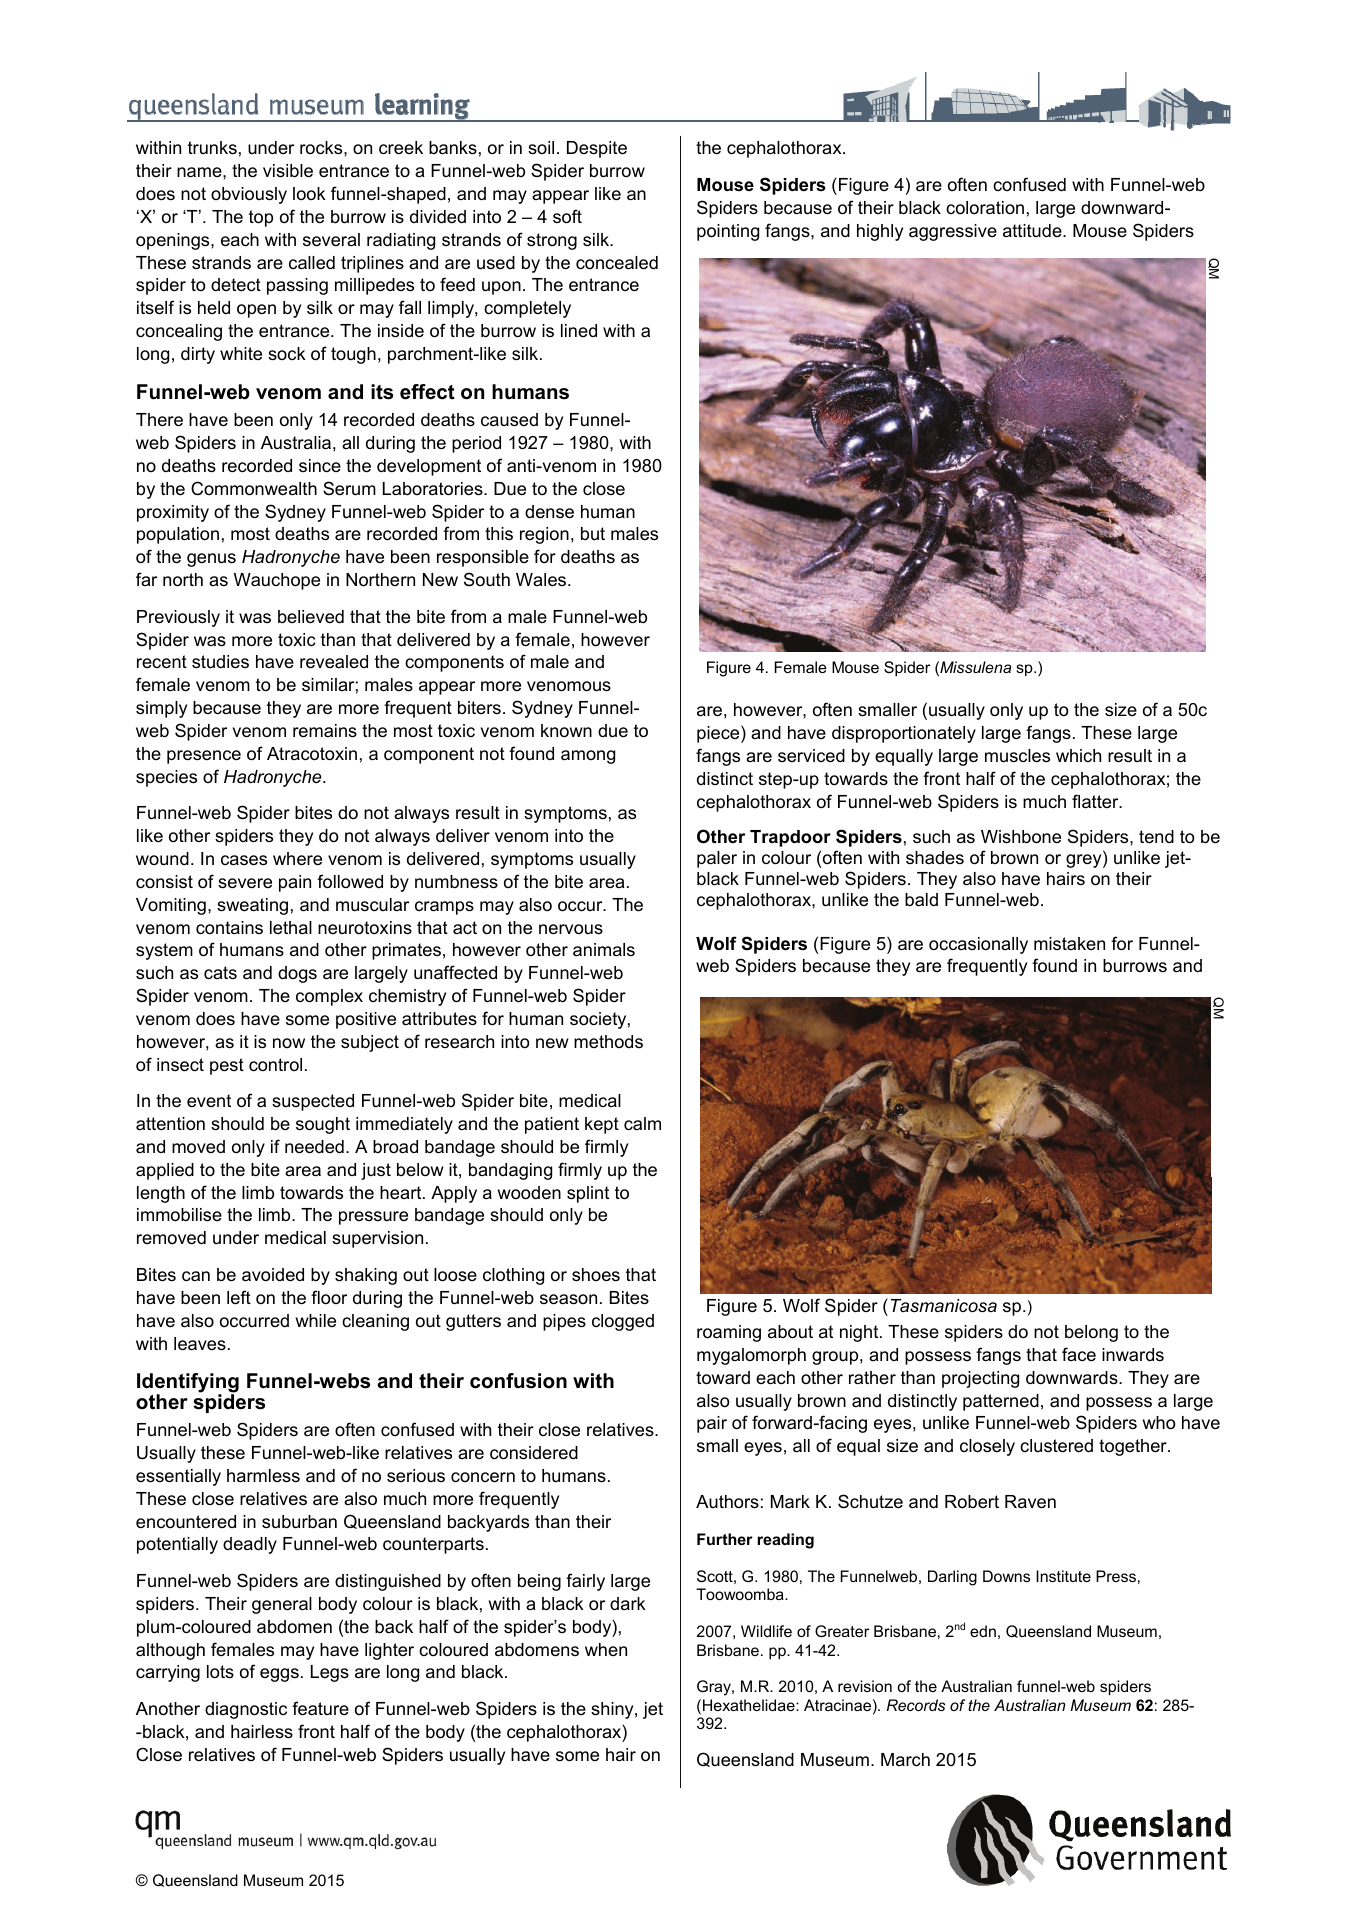 Image resolution: width=1360 pixels, height=1924 pixels. Describe the element at coordinates (297, 974) in the screenshot. I see `dogs` at that location.
